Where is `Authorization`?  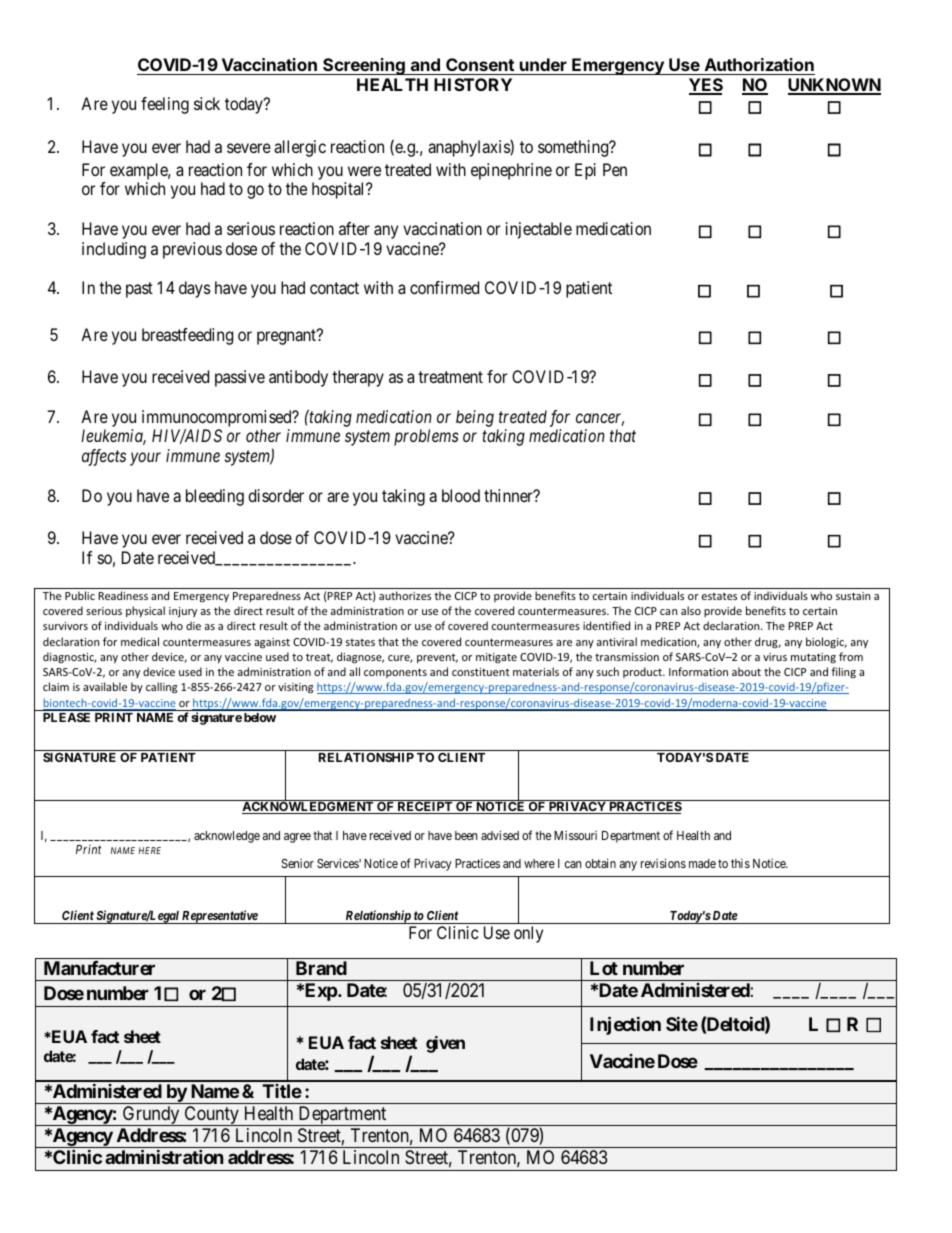
Authorization is located at coordinates (759, 64).
